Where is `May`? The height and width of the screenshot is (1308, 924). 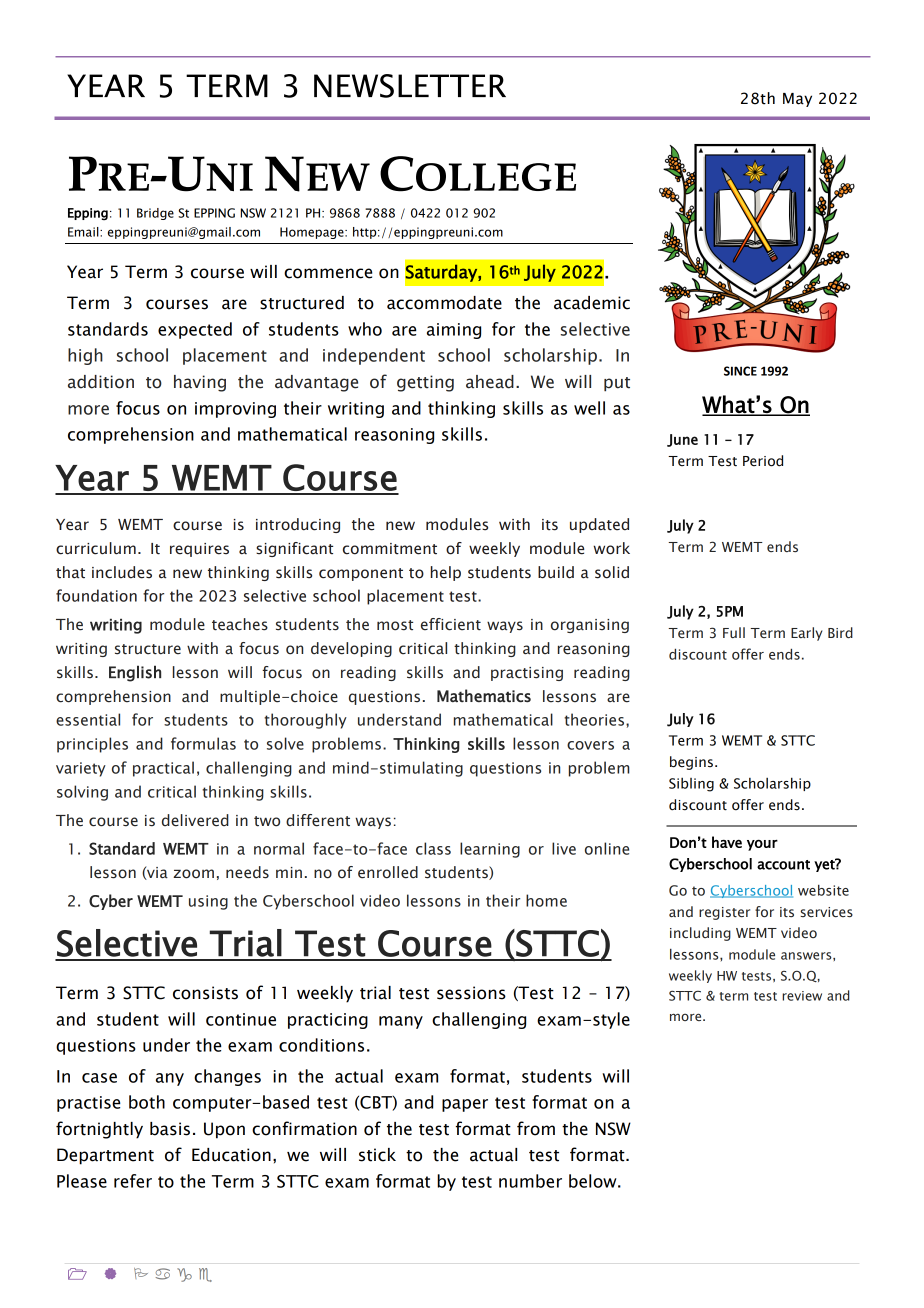 May is located at coordinates (797, 100).
